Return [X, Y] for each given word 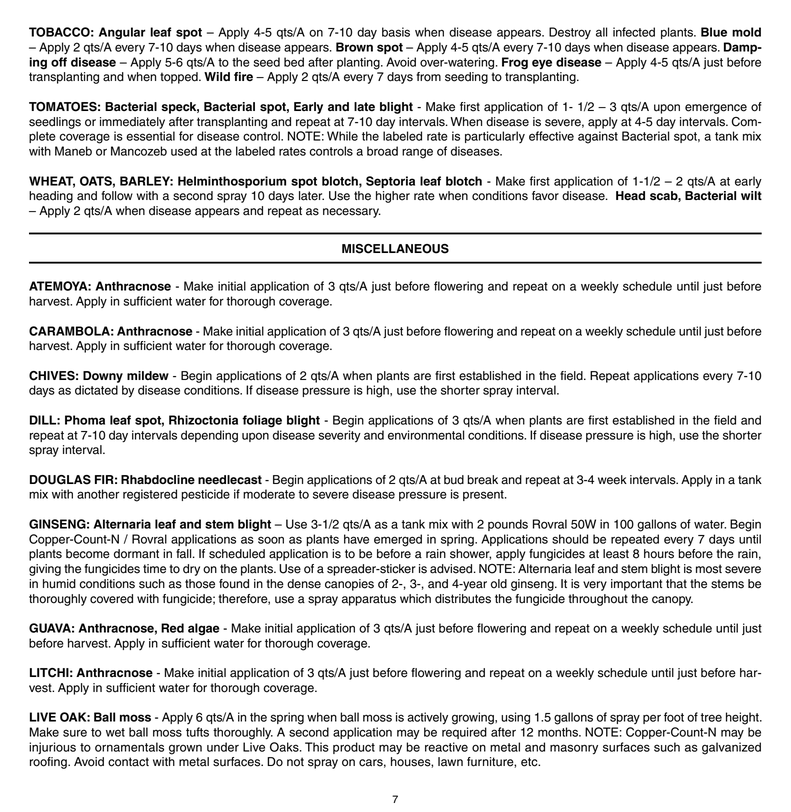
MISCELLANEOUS [395, 249]
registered [150, 495]
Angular [122, 33]
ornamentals [129, 747]
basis [396, 32]
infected [634, 32]
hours [659, 554]
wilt [751, 195]
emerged [398, 540]
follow [117, 196]
